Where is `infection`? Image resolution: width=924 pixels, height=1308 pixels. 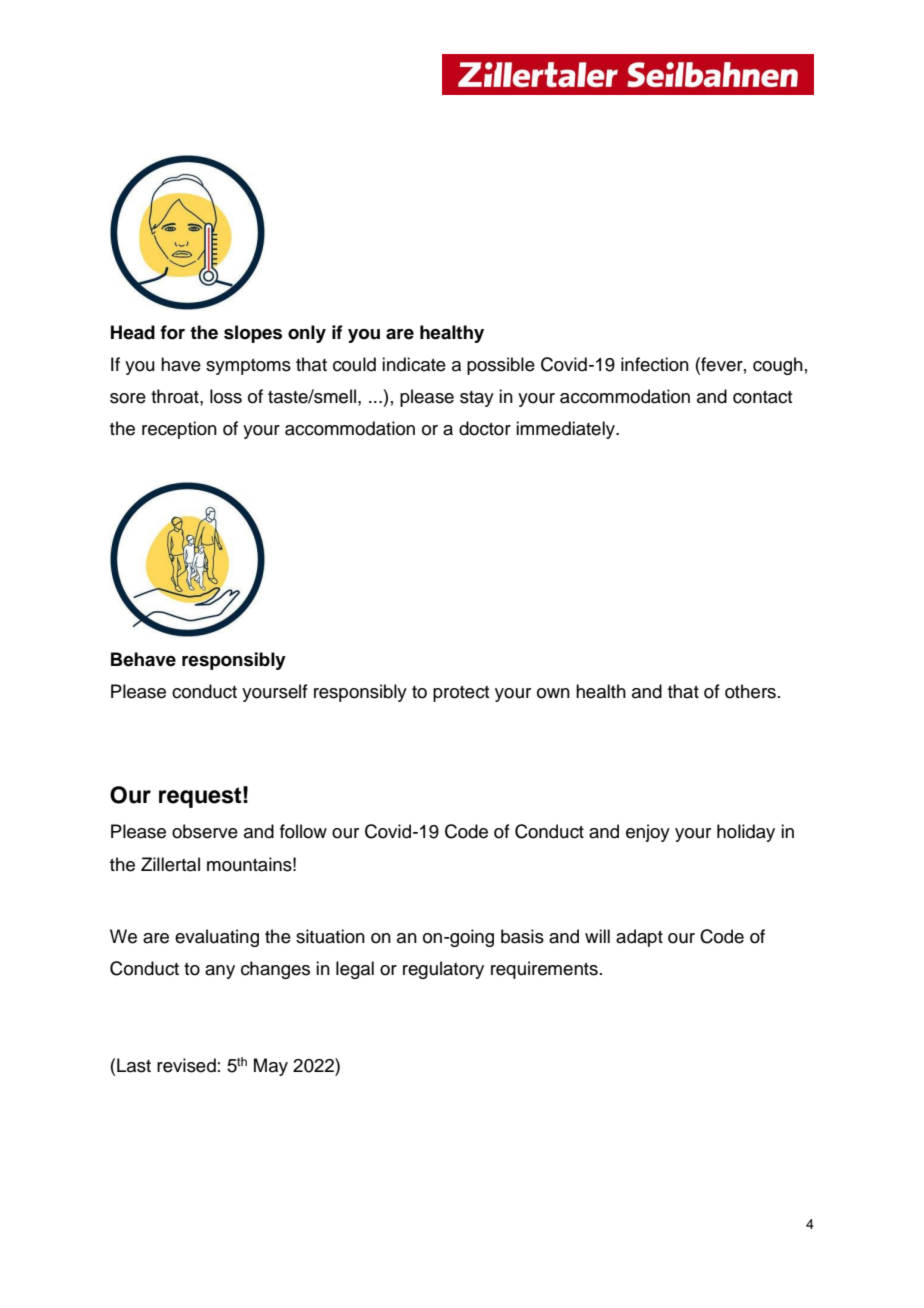
infection is located at coordinates (655, 364).
